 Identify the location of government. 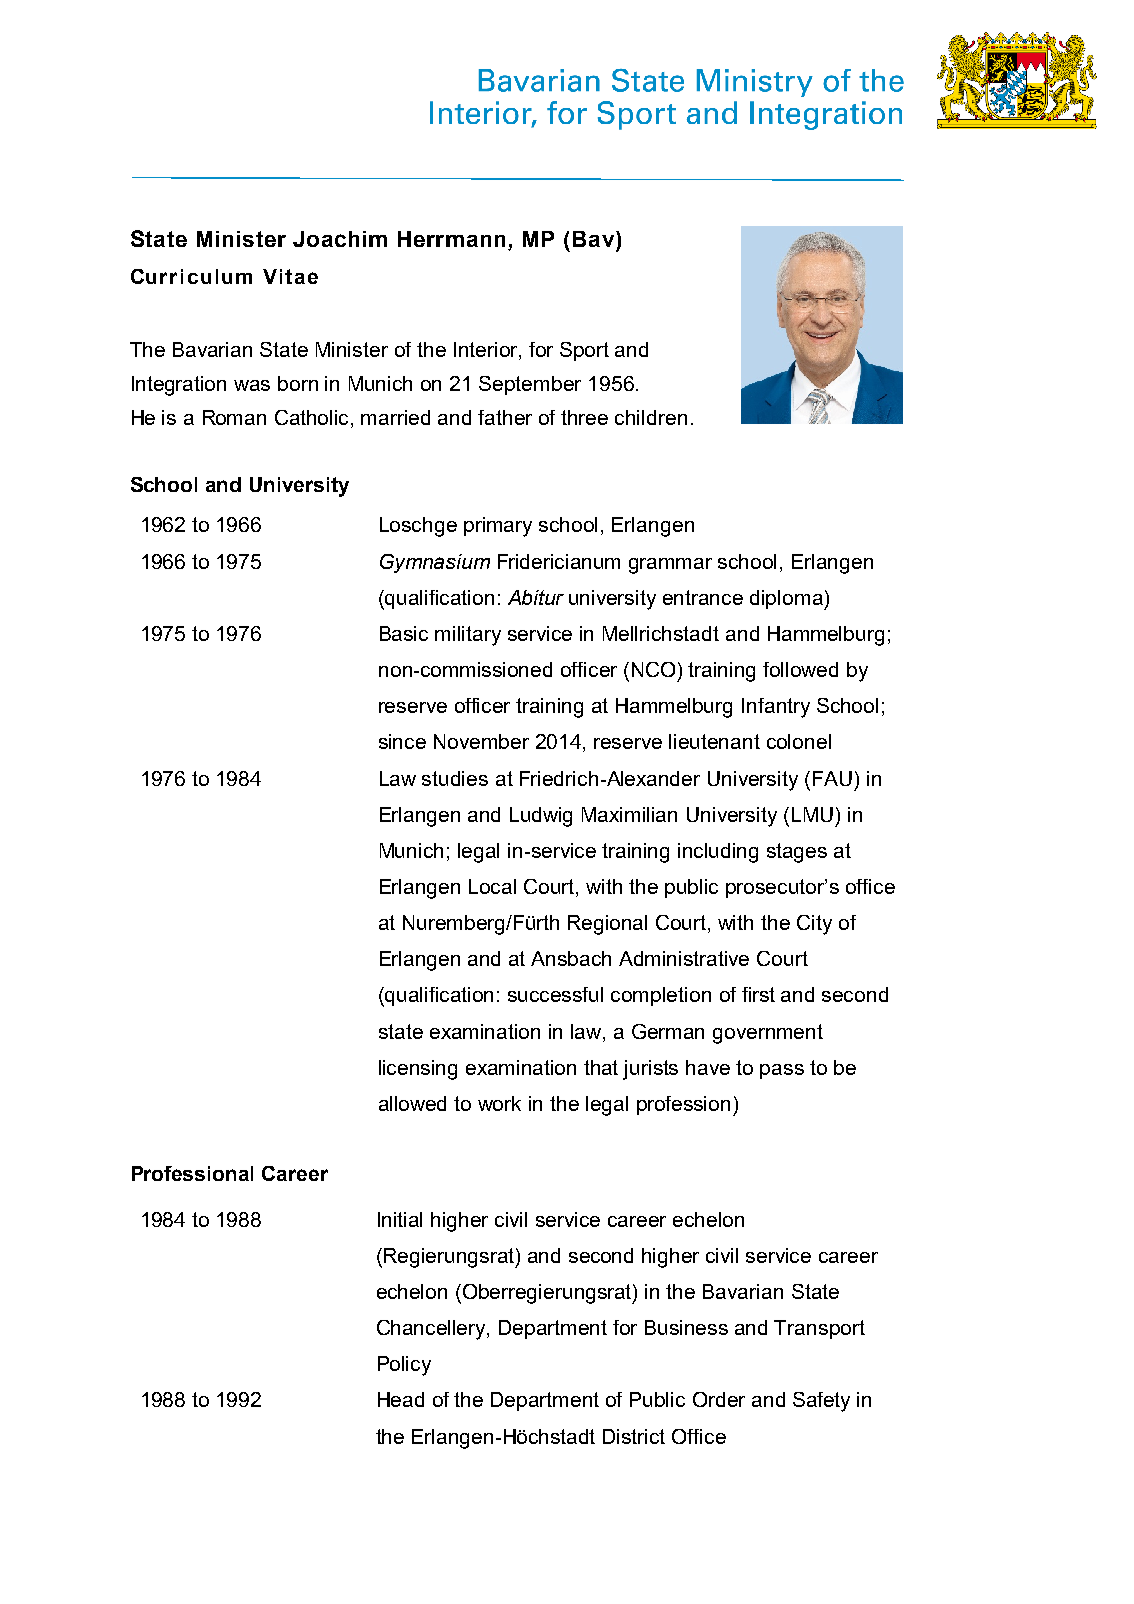
(768, 1034).
